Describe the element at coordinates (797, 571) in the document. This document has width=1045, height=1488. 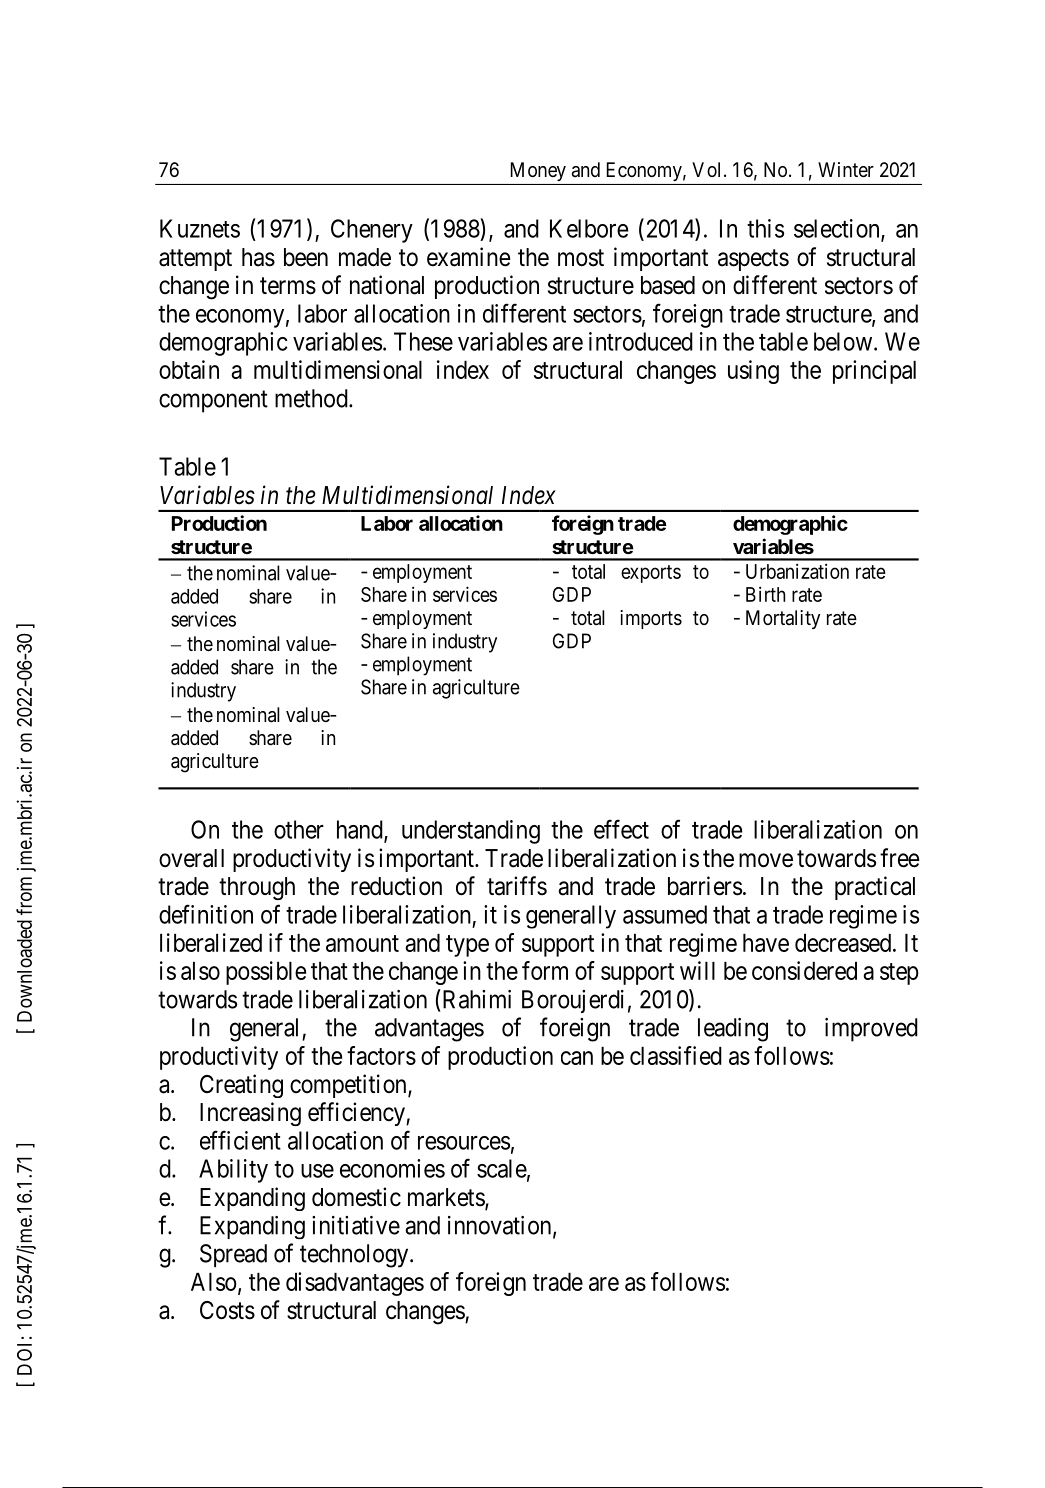
I see `Urbanization` at that location.
